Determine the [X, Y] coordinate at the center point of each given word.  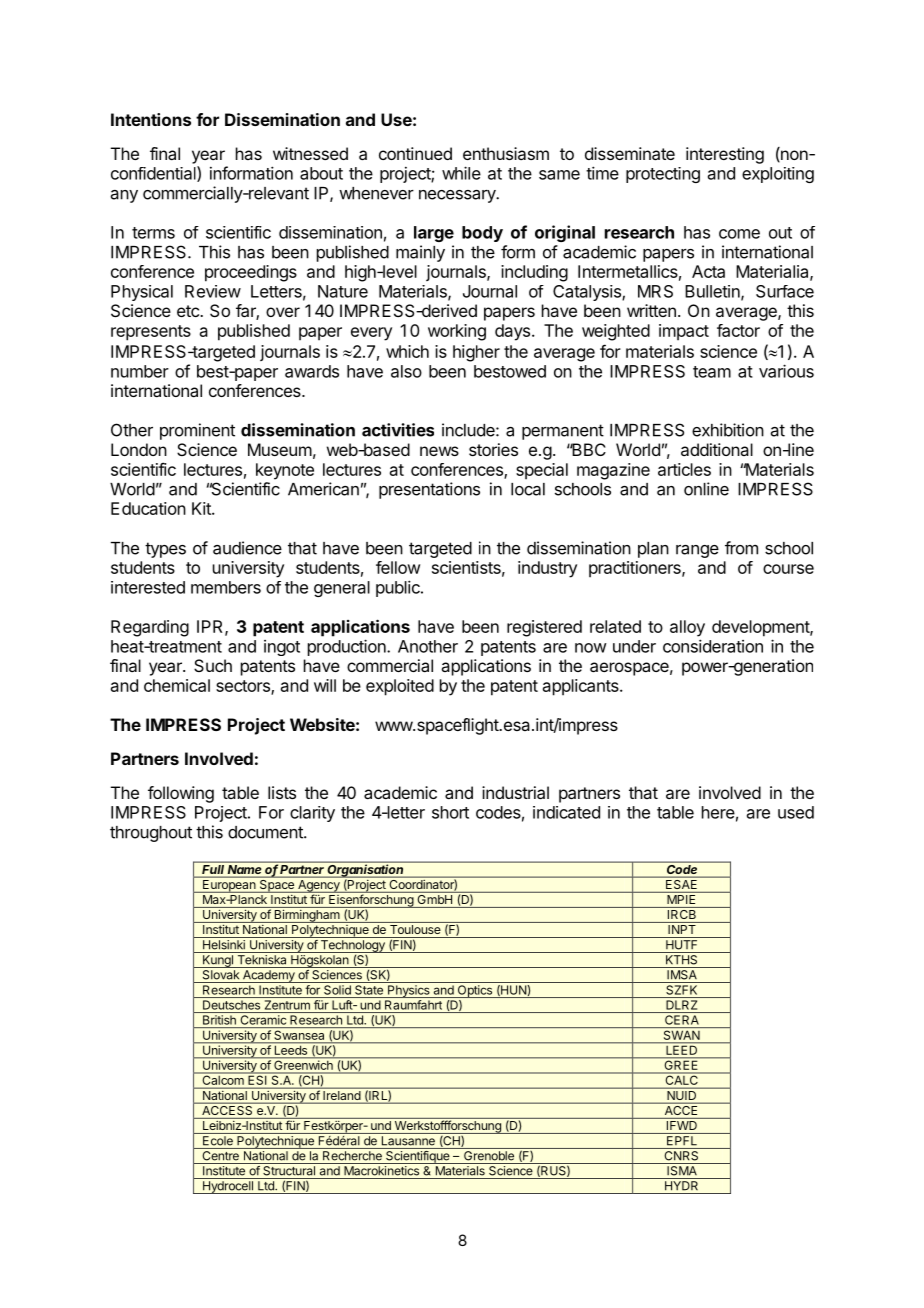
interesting [725, 155]
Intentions [151, 119]
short [450, 812]
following [181, 794]
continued [415, 153]
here [718, 812]
